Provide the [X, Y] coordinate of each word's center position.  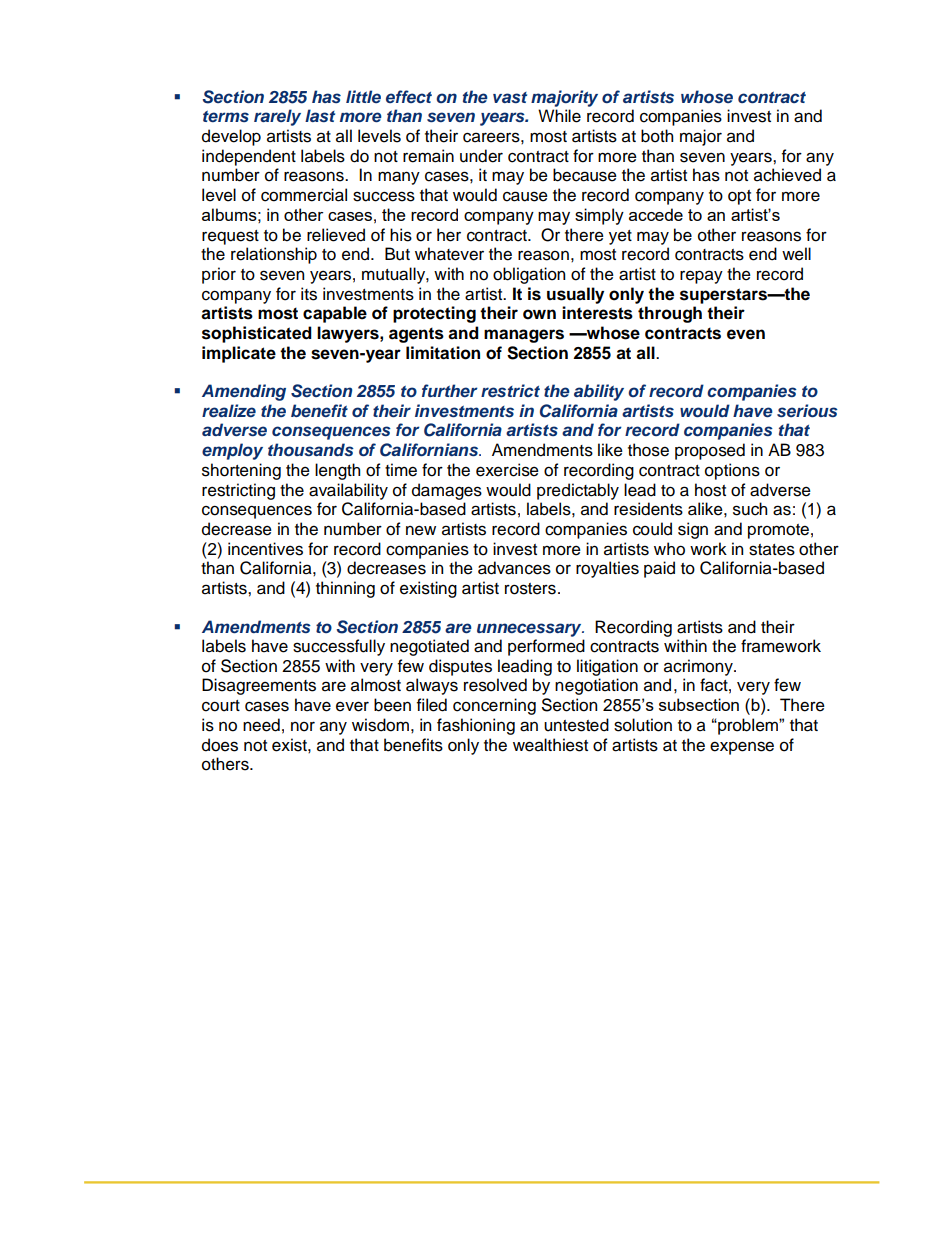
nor [303, 727]
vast [510, 97]
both [657, 136]
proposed [710, 451]
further [450, 390]
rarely [277, 117]
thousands [311, 449]
